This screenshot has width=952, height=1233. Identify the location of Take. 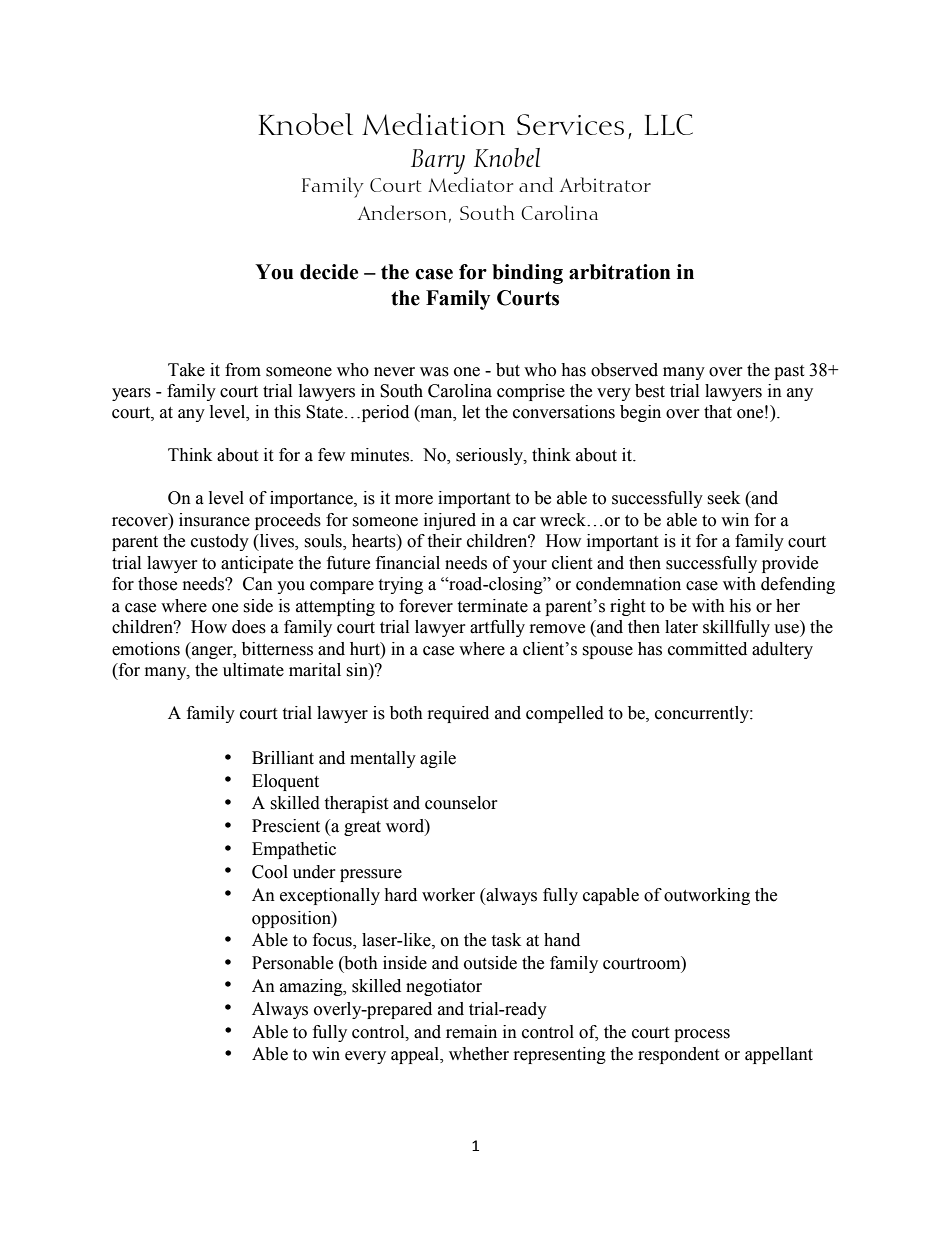
(186, 370).
